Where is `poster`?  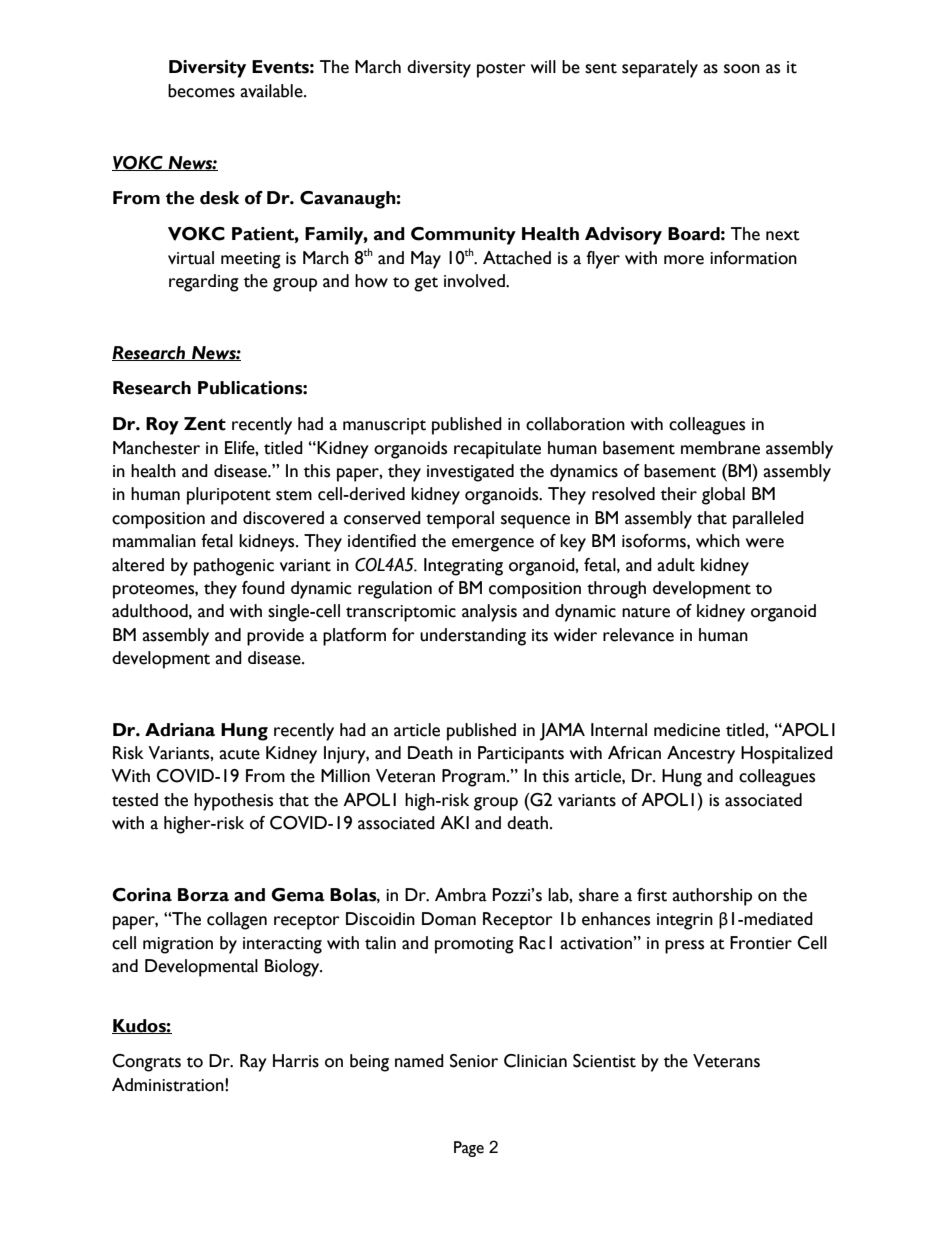
poster is located at coordinates (501, 70).
